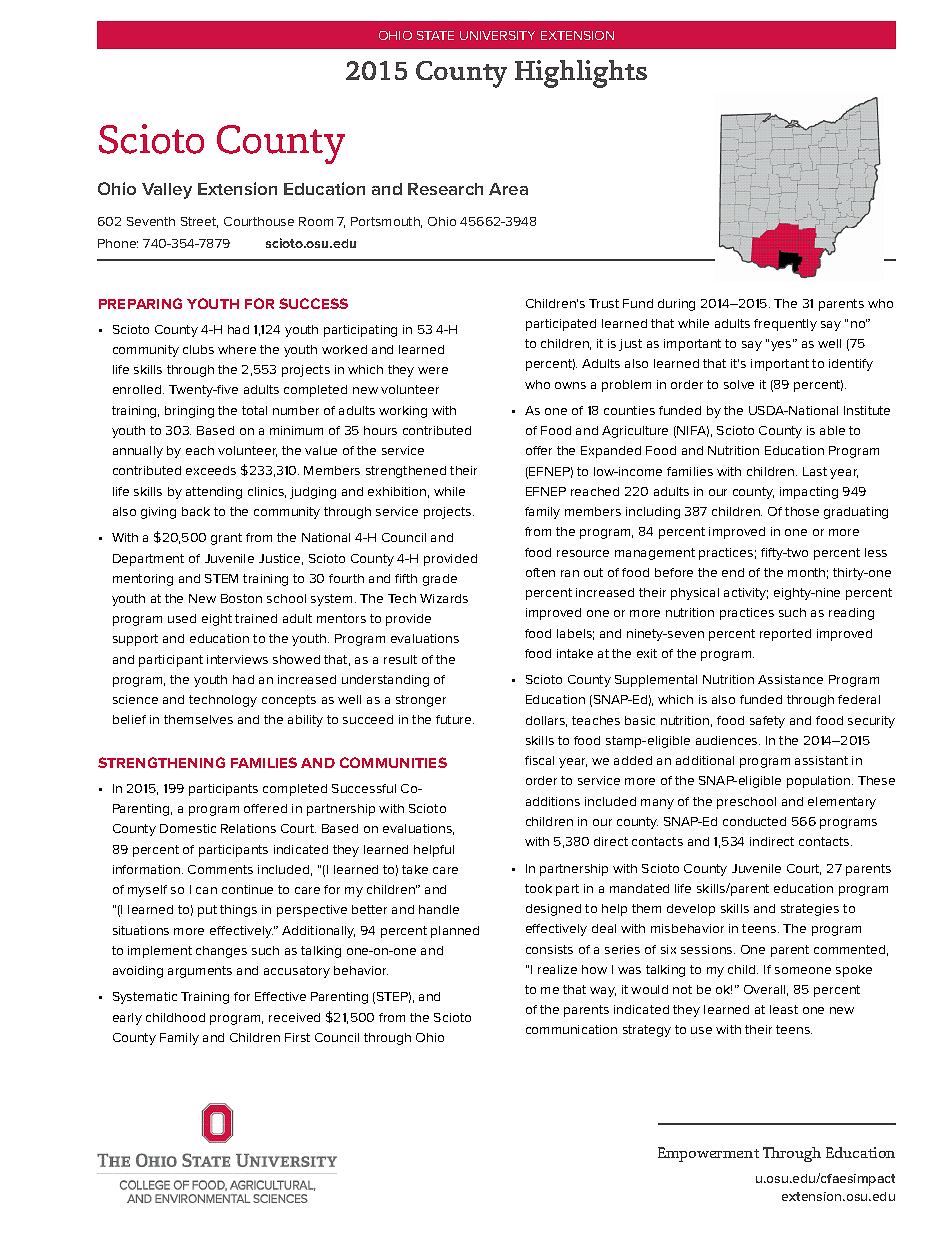  What do you see at coordinates (746, 594) in the screenshot?
I see `activity` at bounding box center [746, 594].
